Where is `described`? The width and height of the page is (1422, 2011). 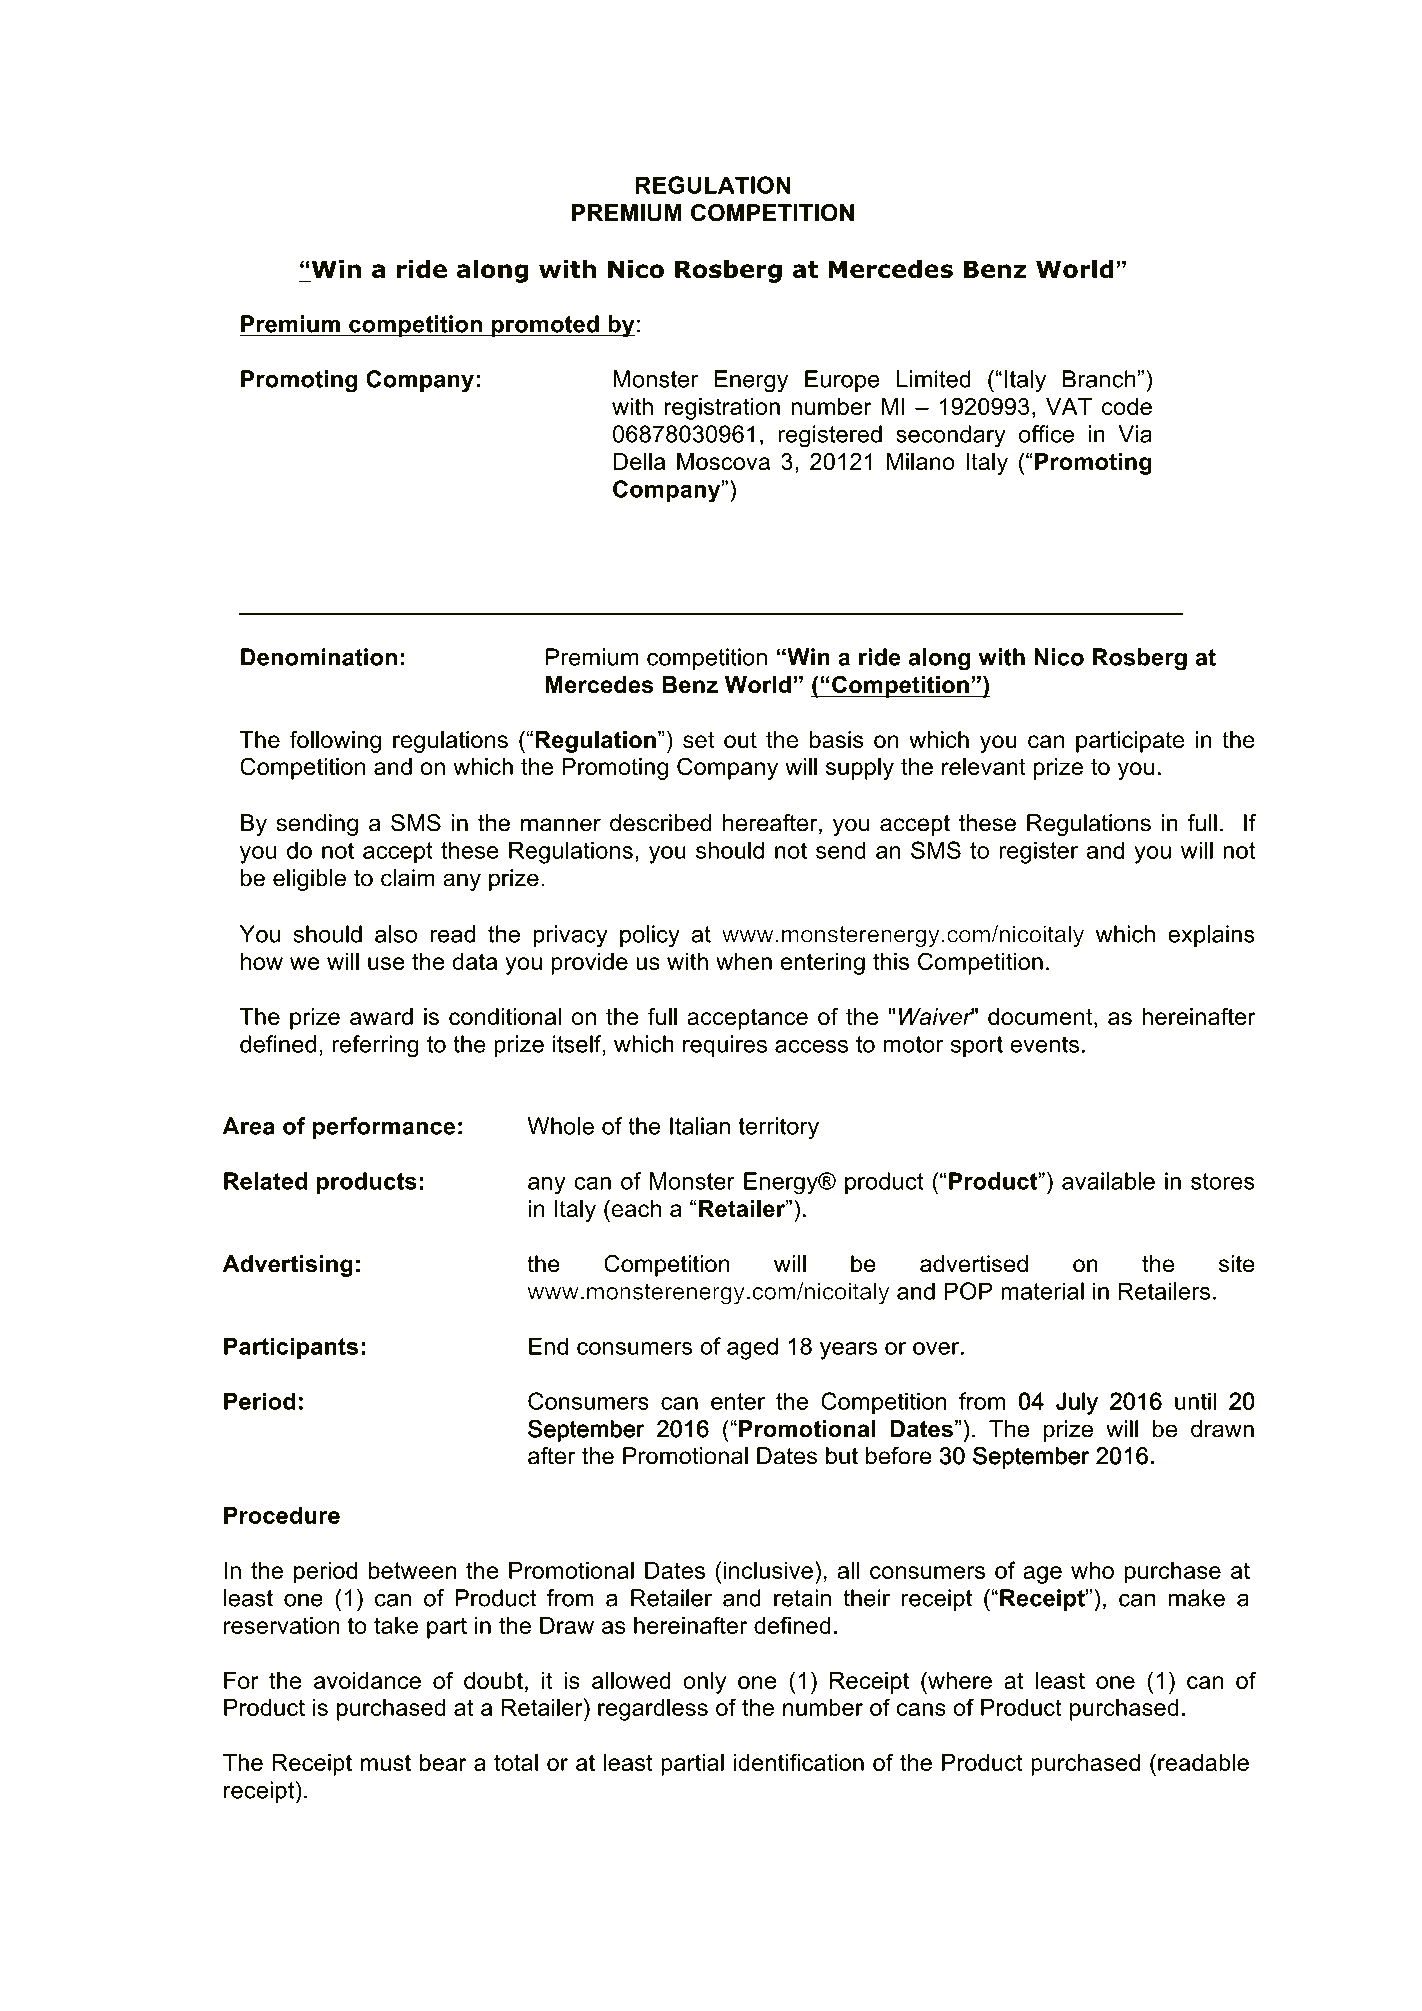
described is located at coordinates (660, 823).
